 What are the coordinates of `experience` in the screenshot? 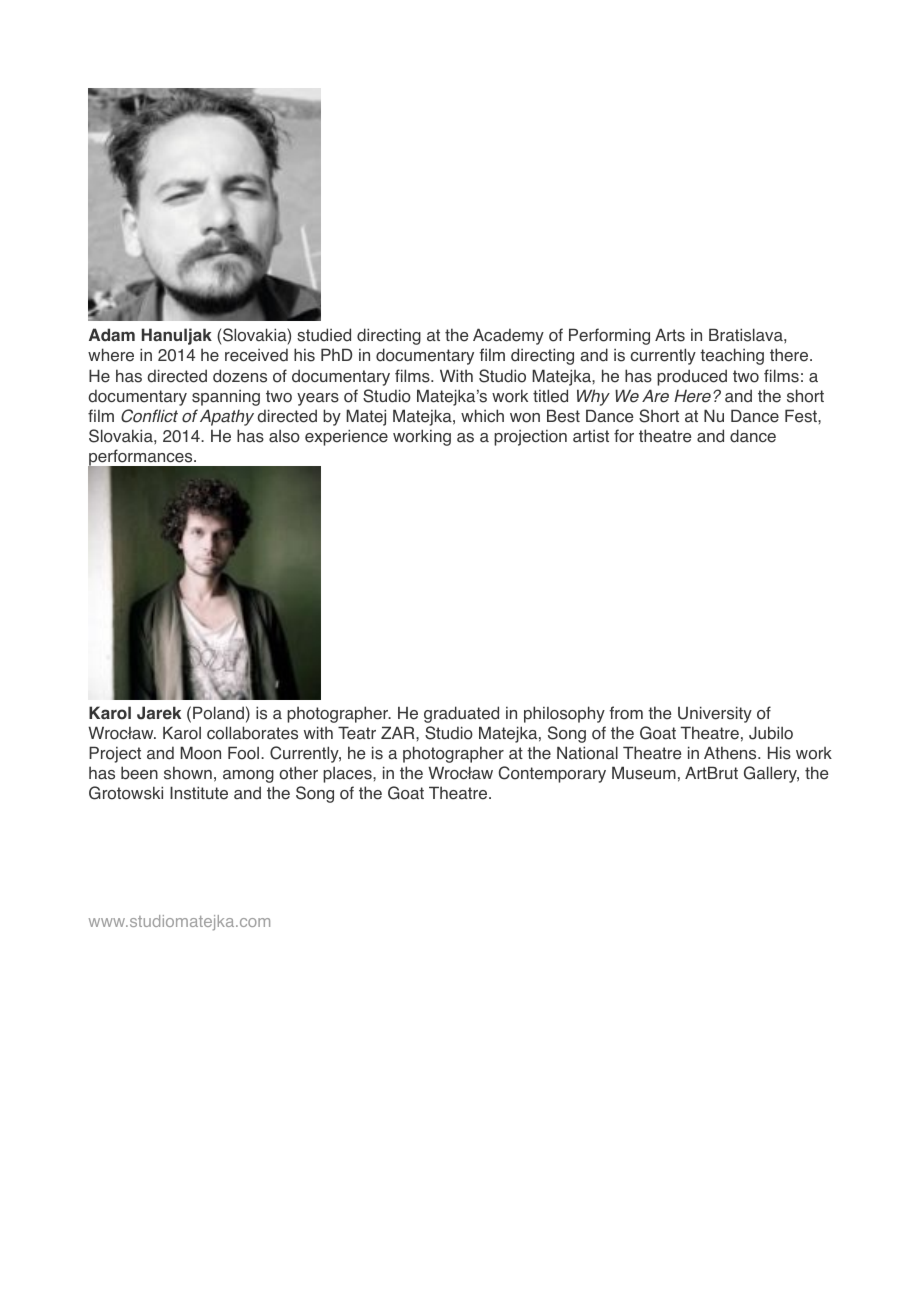 It's located at (346, 437).
